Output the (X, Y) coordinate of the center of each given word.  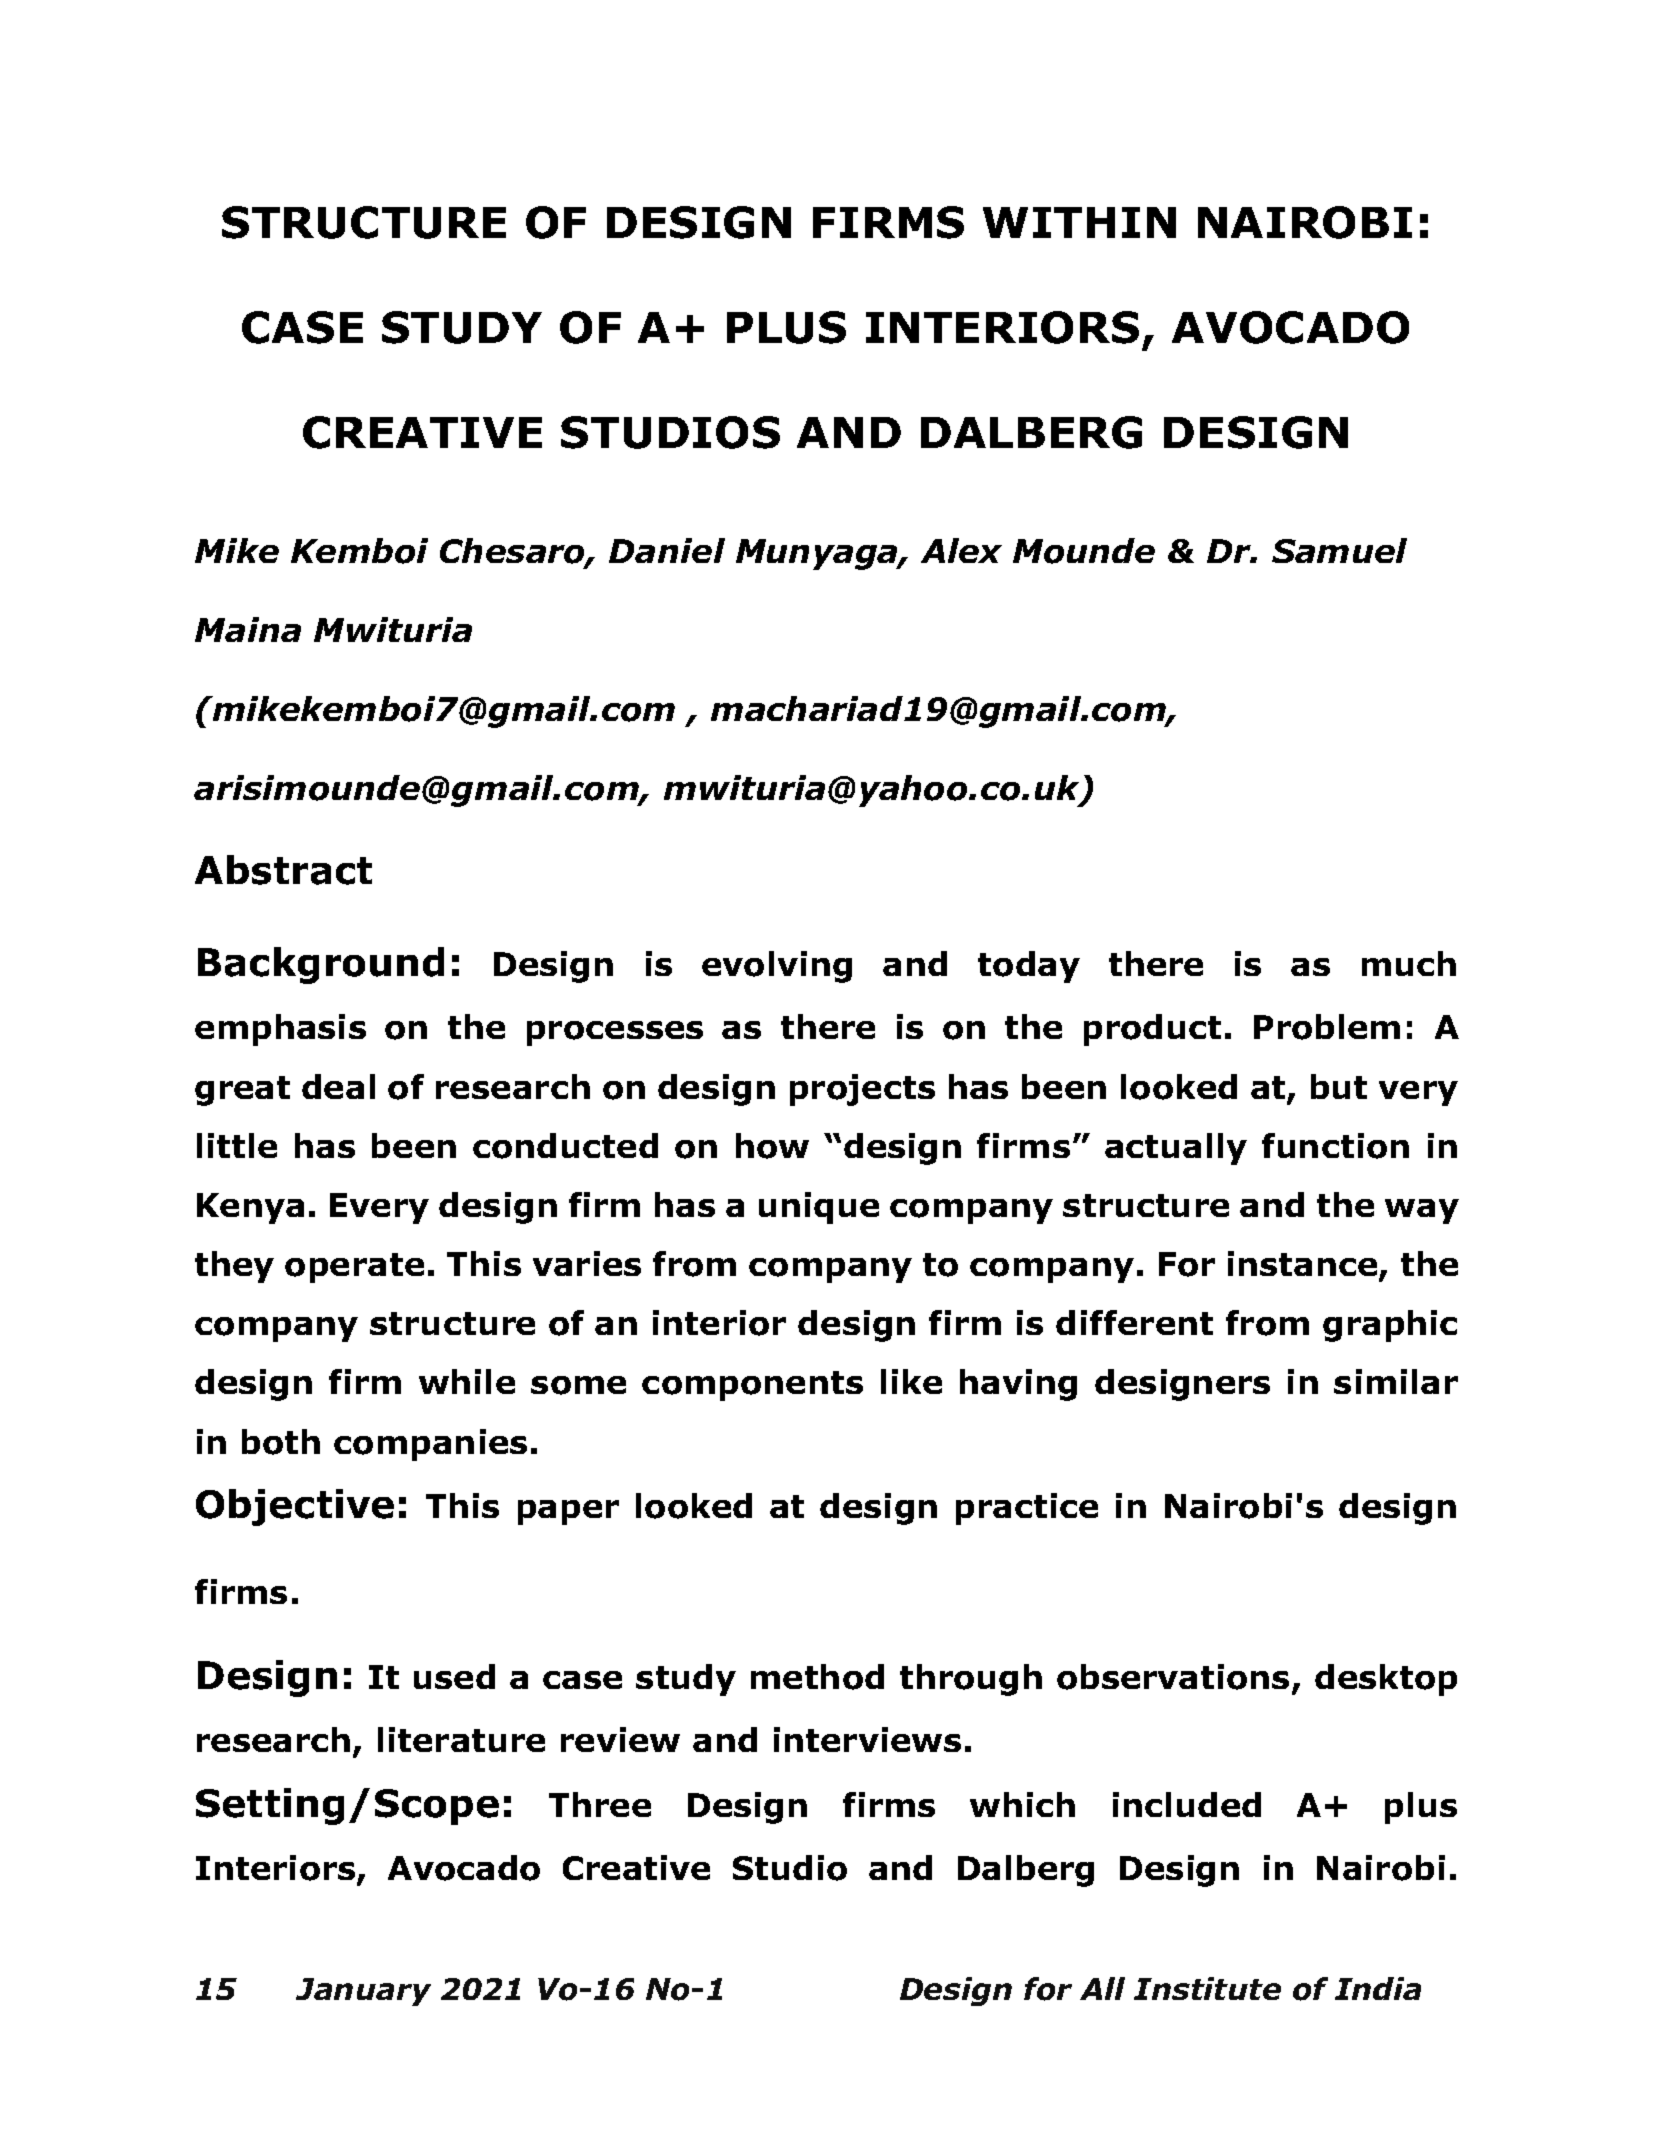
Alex (961, 550)
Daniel (667, 550)
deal (338, 1086)
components (752, 1386)
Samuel (1339, 550)
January (363, 1992)
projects (862, 1090)
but (1339, 1086)
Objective (295, 1507)
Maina (248, 629)
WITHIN (1079, 222)
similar (1396, 1381)
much (1409, 963)
